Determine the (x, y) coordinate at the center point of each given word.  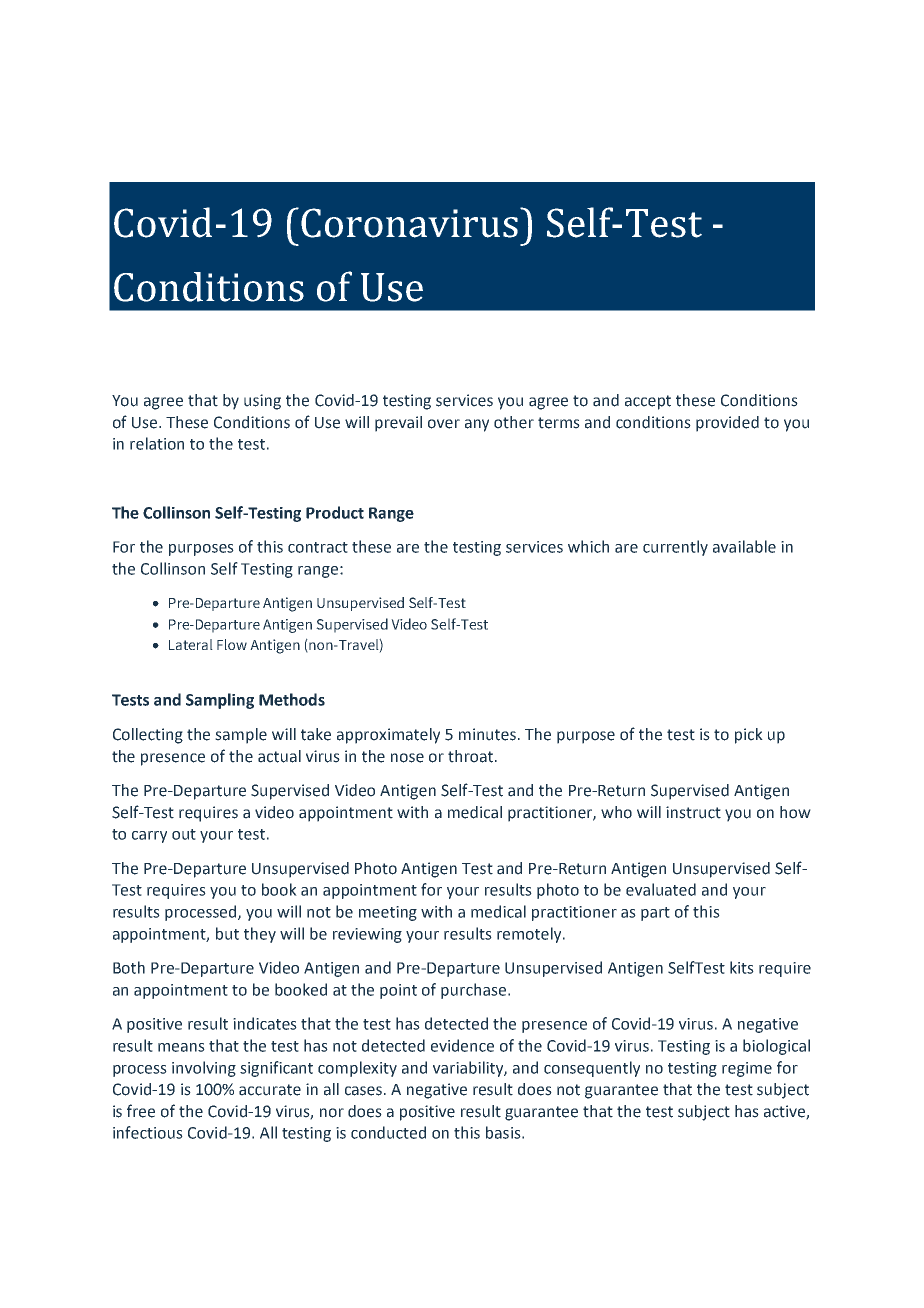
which (588, 546)
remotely (530, 935)
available (744, 546)
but (227, 933)
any (477, 425)
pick (749, 736)
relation (157, 443)
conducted (388, 1132)
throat (472, 756)
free (141, 1111)
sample (241, 736)
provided (727, 424)
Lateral (191, 644)
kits (742, 967)
